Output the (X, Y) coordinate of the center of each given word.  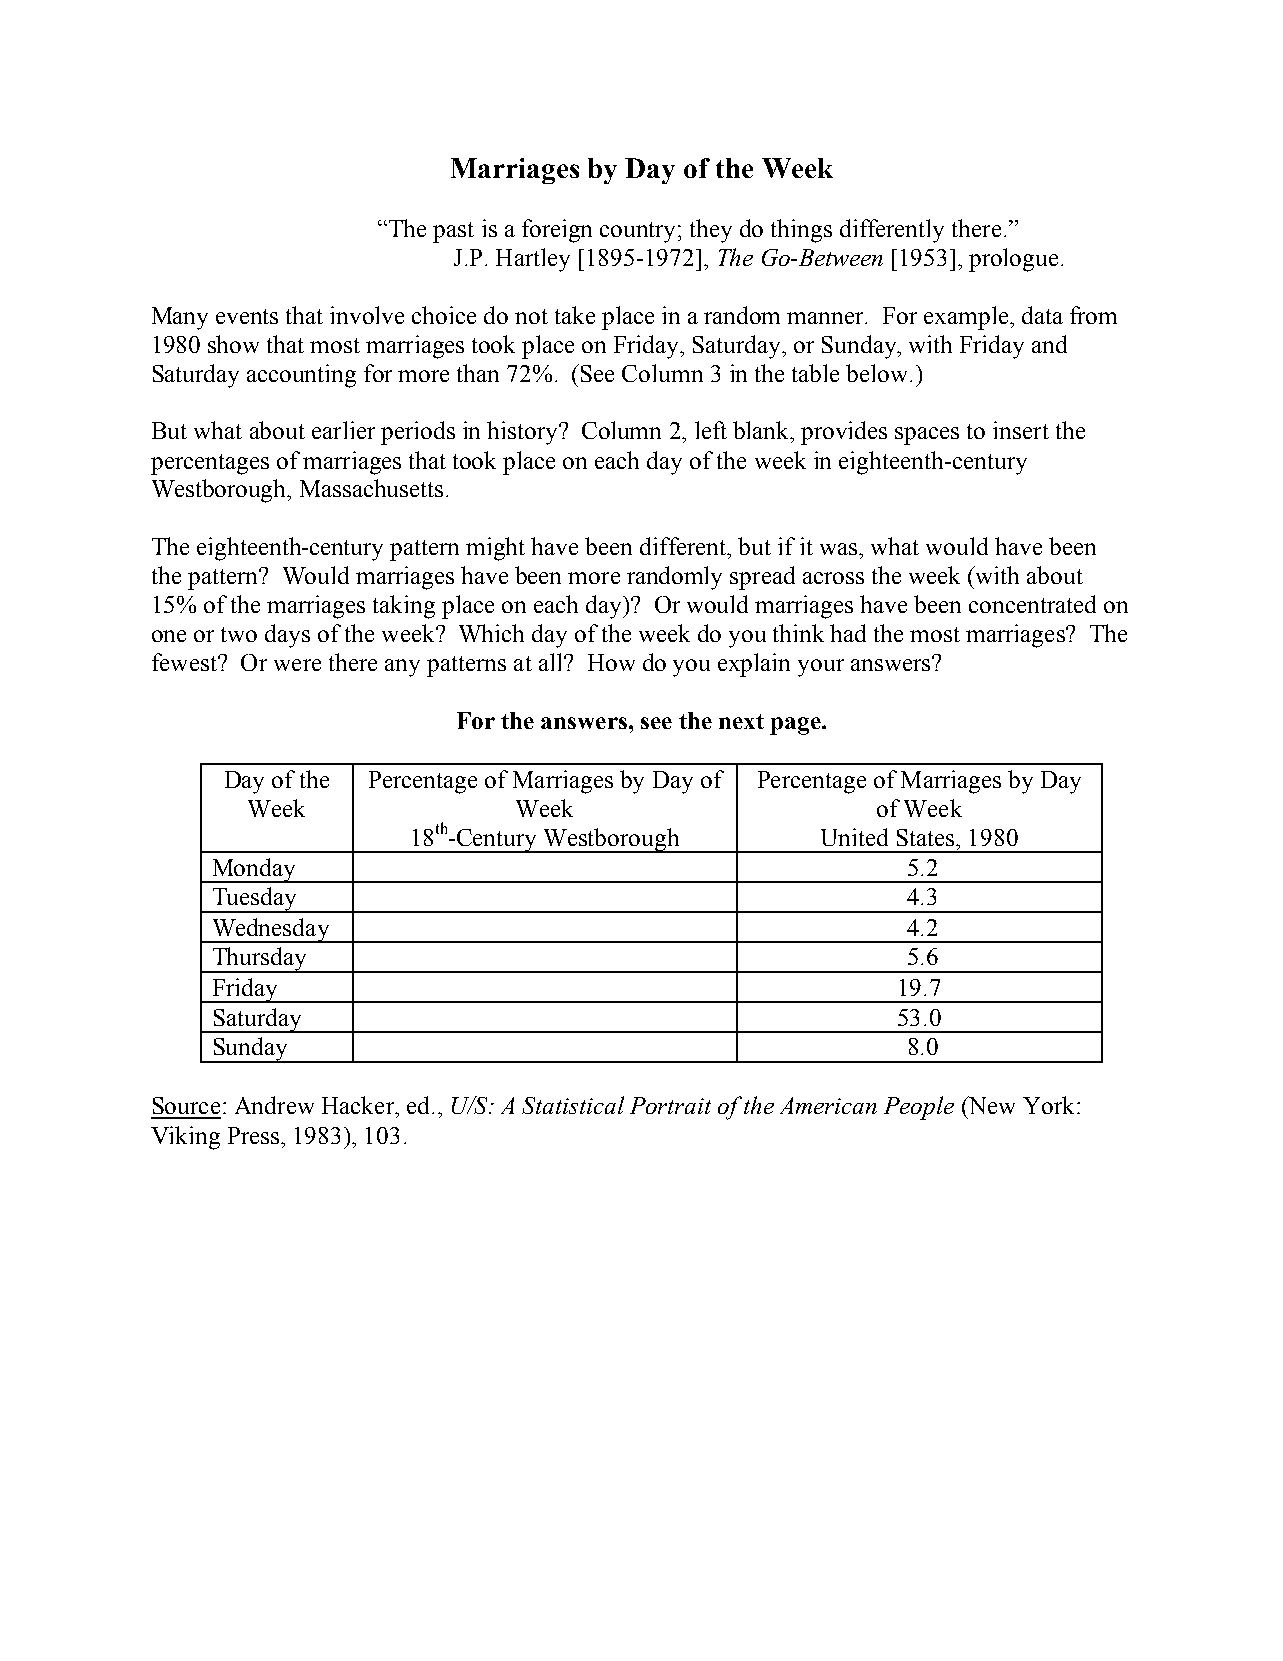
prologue (1013, 260)
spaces (927, 436)
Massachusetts (371, 488)
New (990, 1105)
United (854, 837)
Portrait (670, 1105)
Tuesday (254, 900)
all (552, 662)
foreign (557, 231)
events (247, 316)
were (297, 665)
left (711, 430)
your (821, 668)
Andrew (274, 1105)
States (927, 837)
